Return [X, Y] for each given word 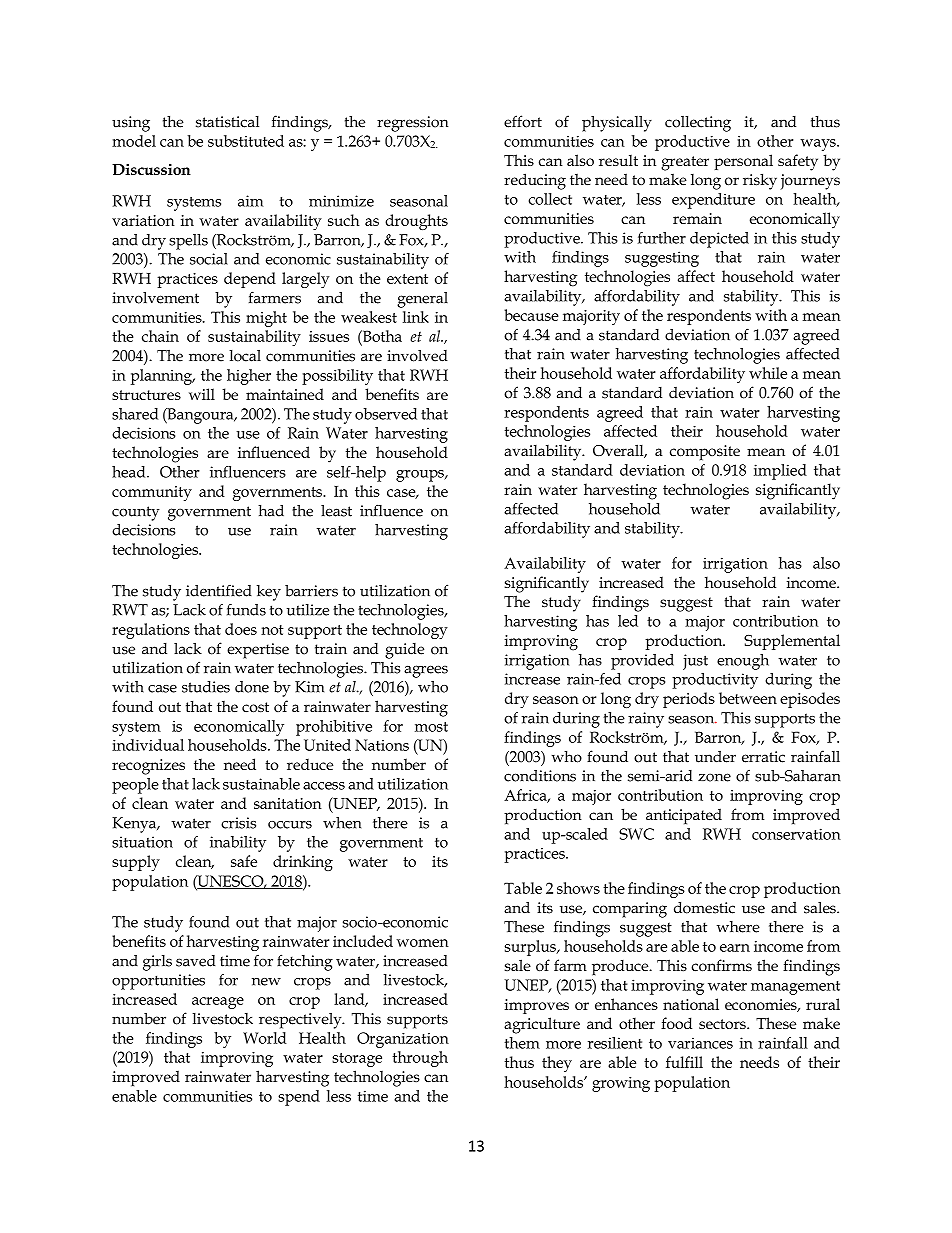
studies [206, 687]
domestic [704, 908]
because [531, 315]
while [768, 373]
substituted [246, 141]
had [271, 511]
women [423, 943]
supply [136, 863]
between [748, 698]
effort [523, 121]
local [245, 356]
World [264, 1038]
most [431, 727]
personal [743, 162]
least [336, 511]
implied [780, 472]
